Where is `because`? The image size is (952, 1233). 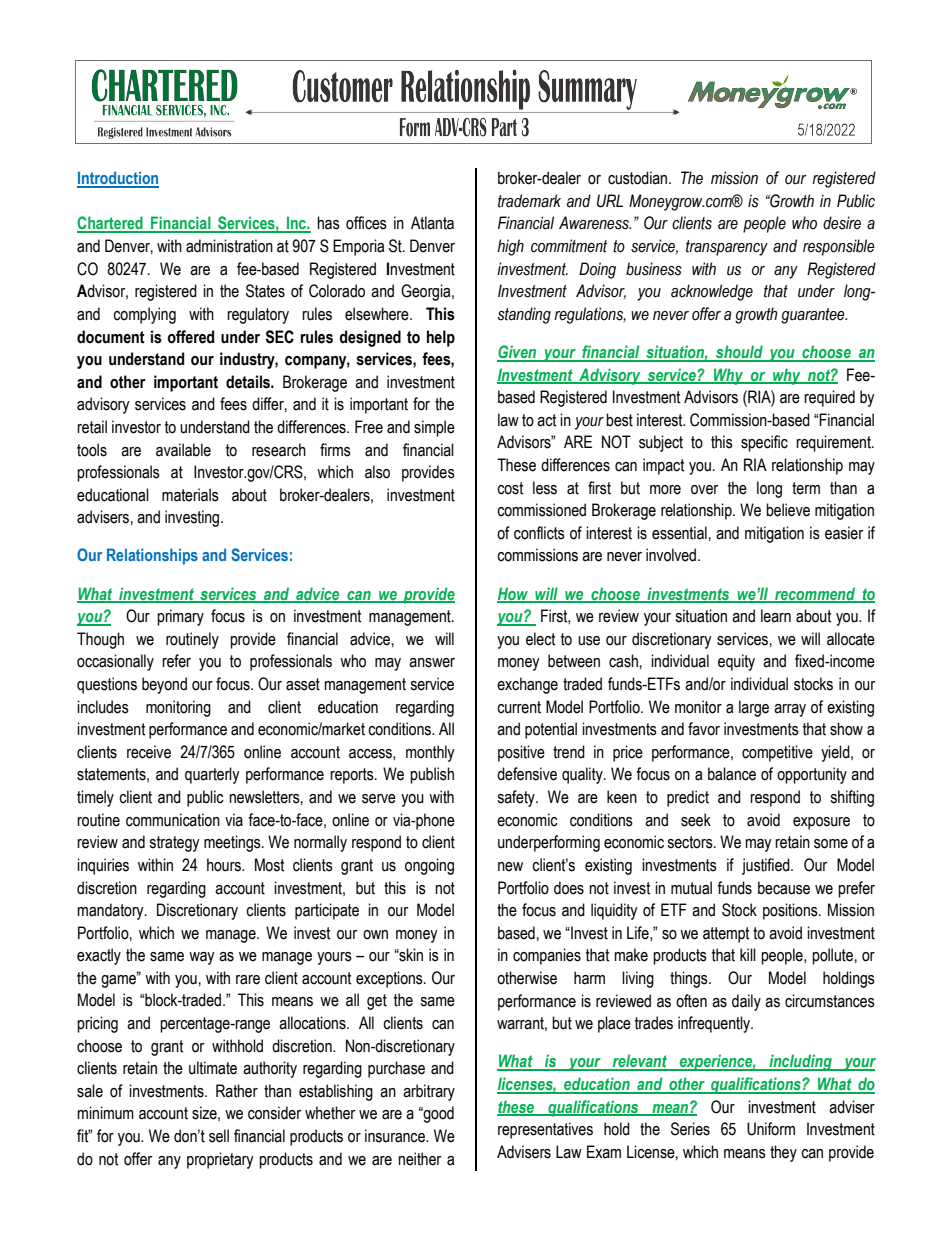 because is located at coordinates (784, 888).
